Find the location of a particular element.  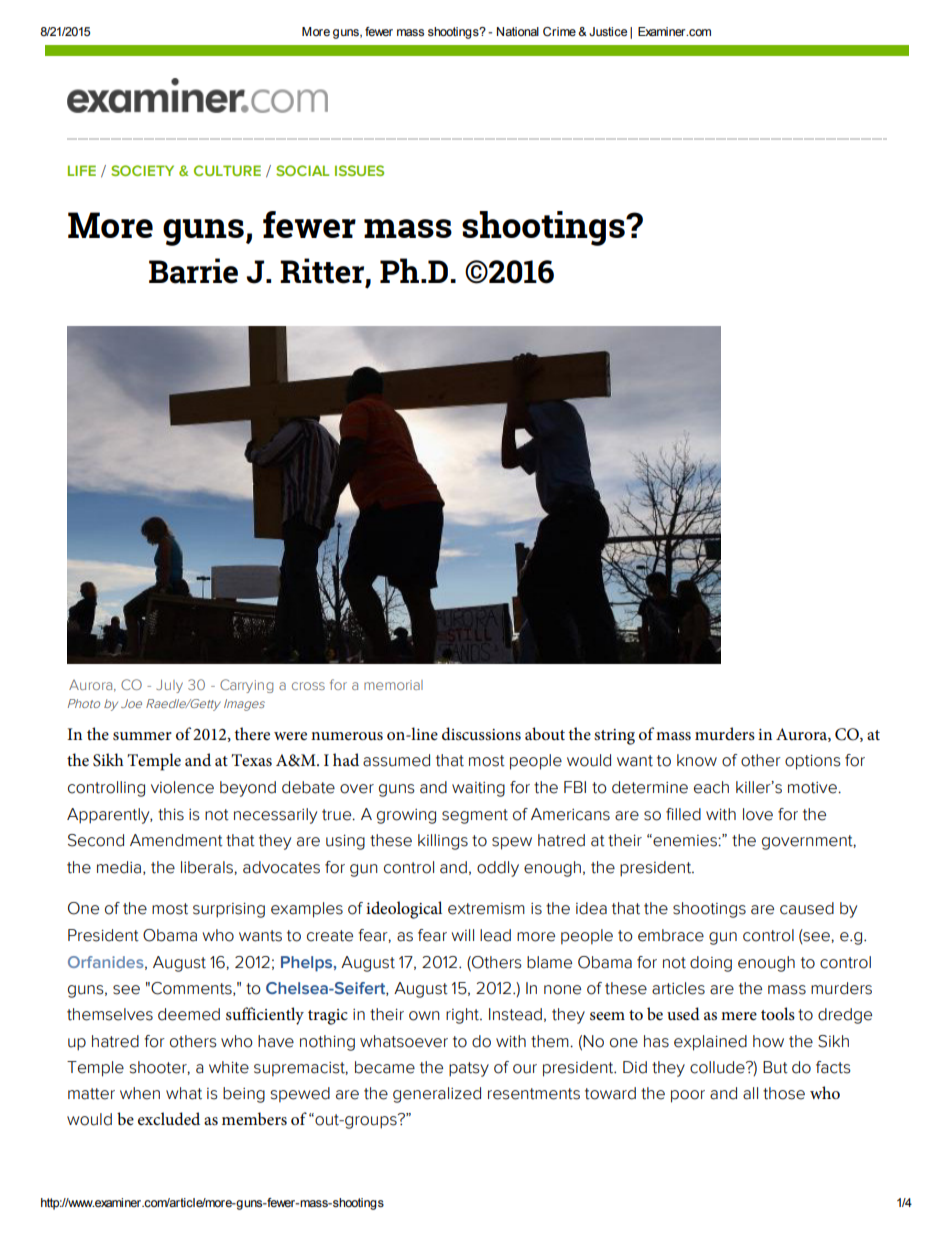

ISSUES is located at coordinates (359, 170).
